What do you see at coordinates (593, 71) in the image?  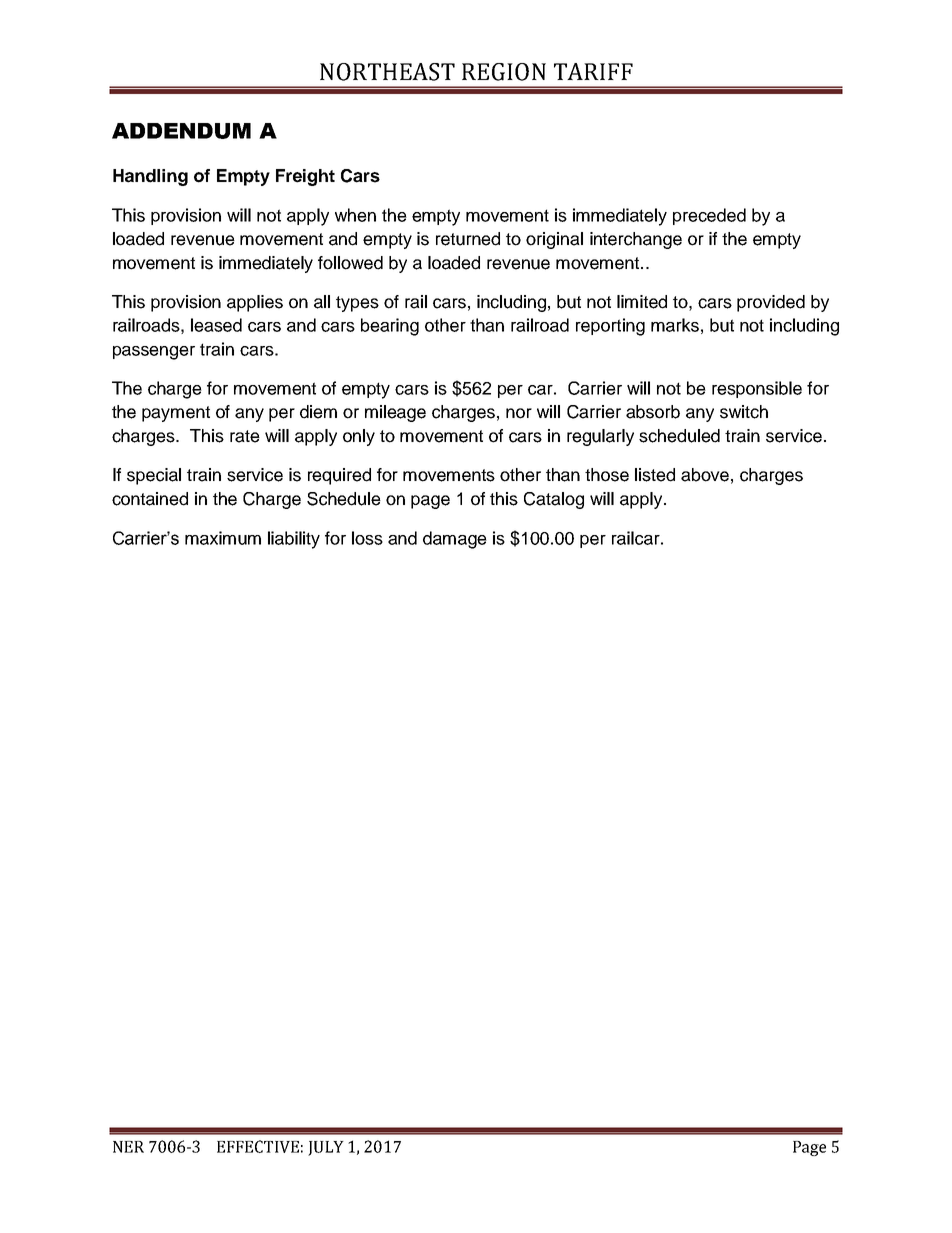 I see `TARIFF` at bounding box center [593, 71].
